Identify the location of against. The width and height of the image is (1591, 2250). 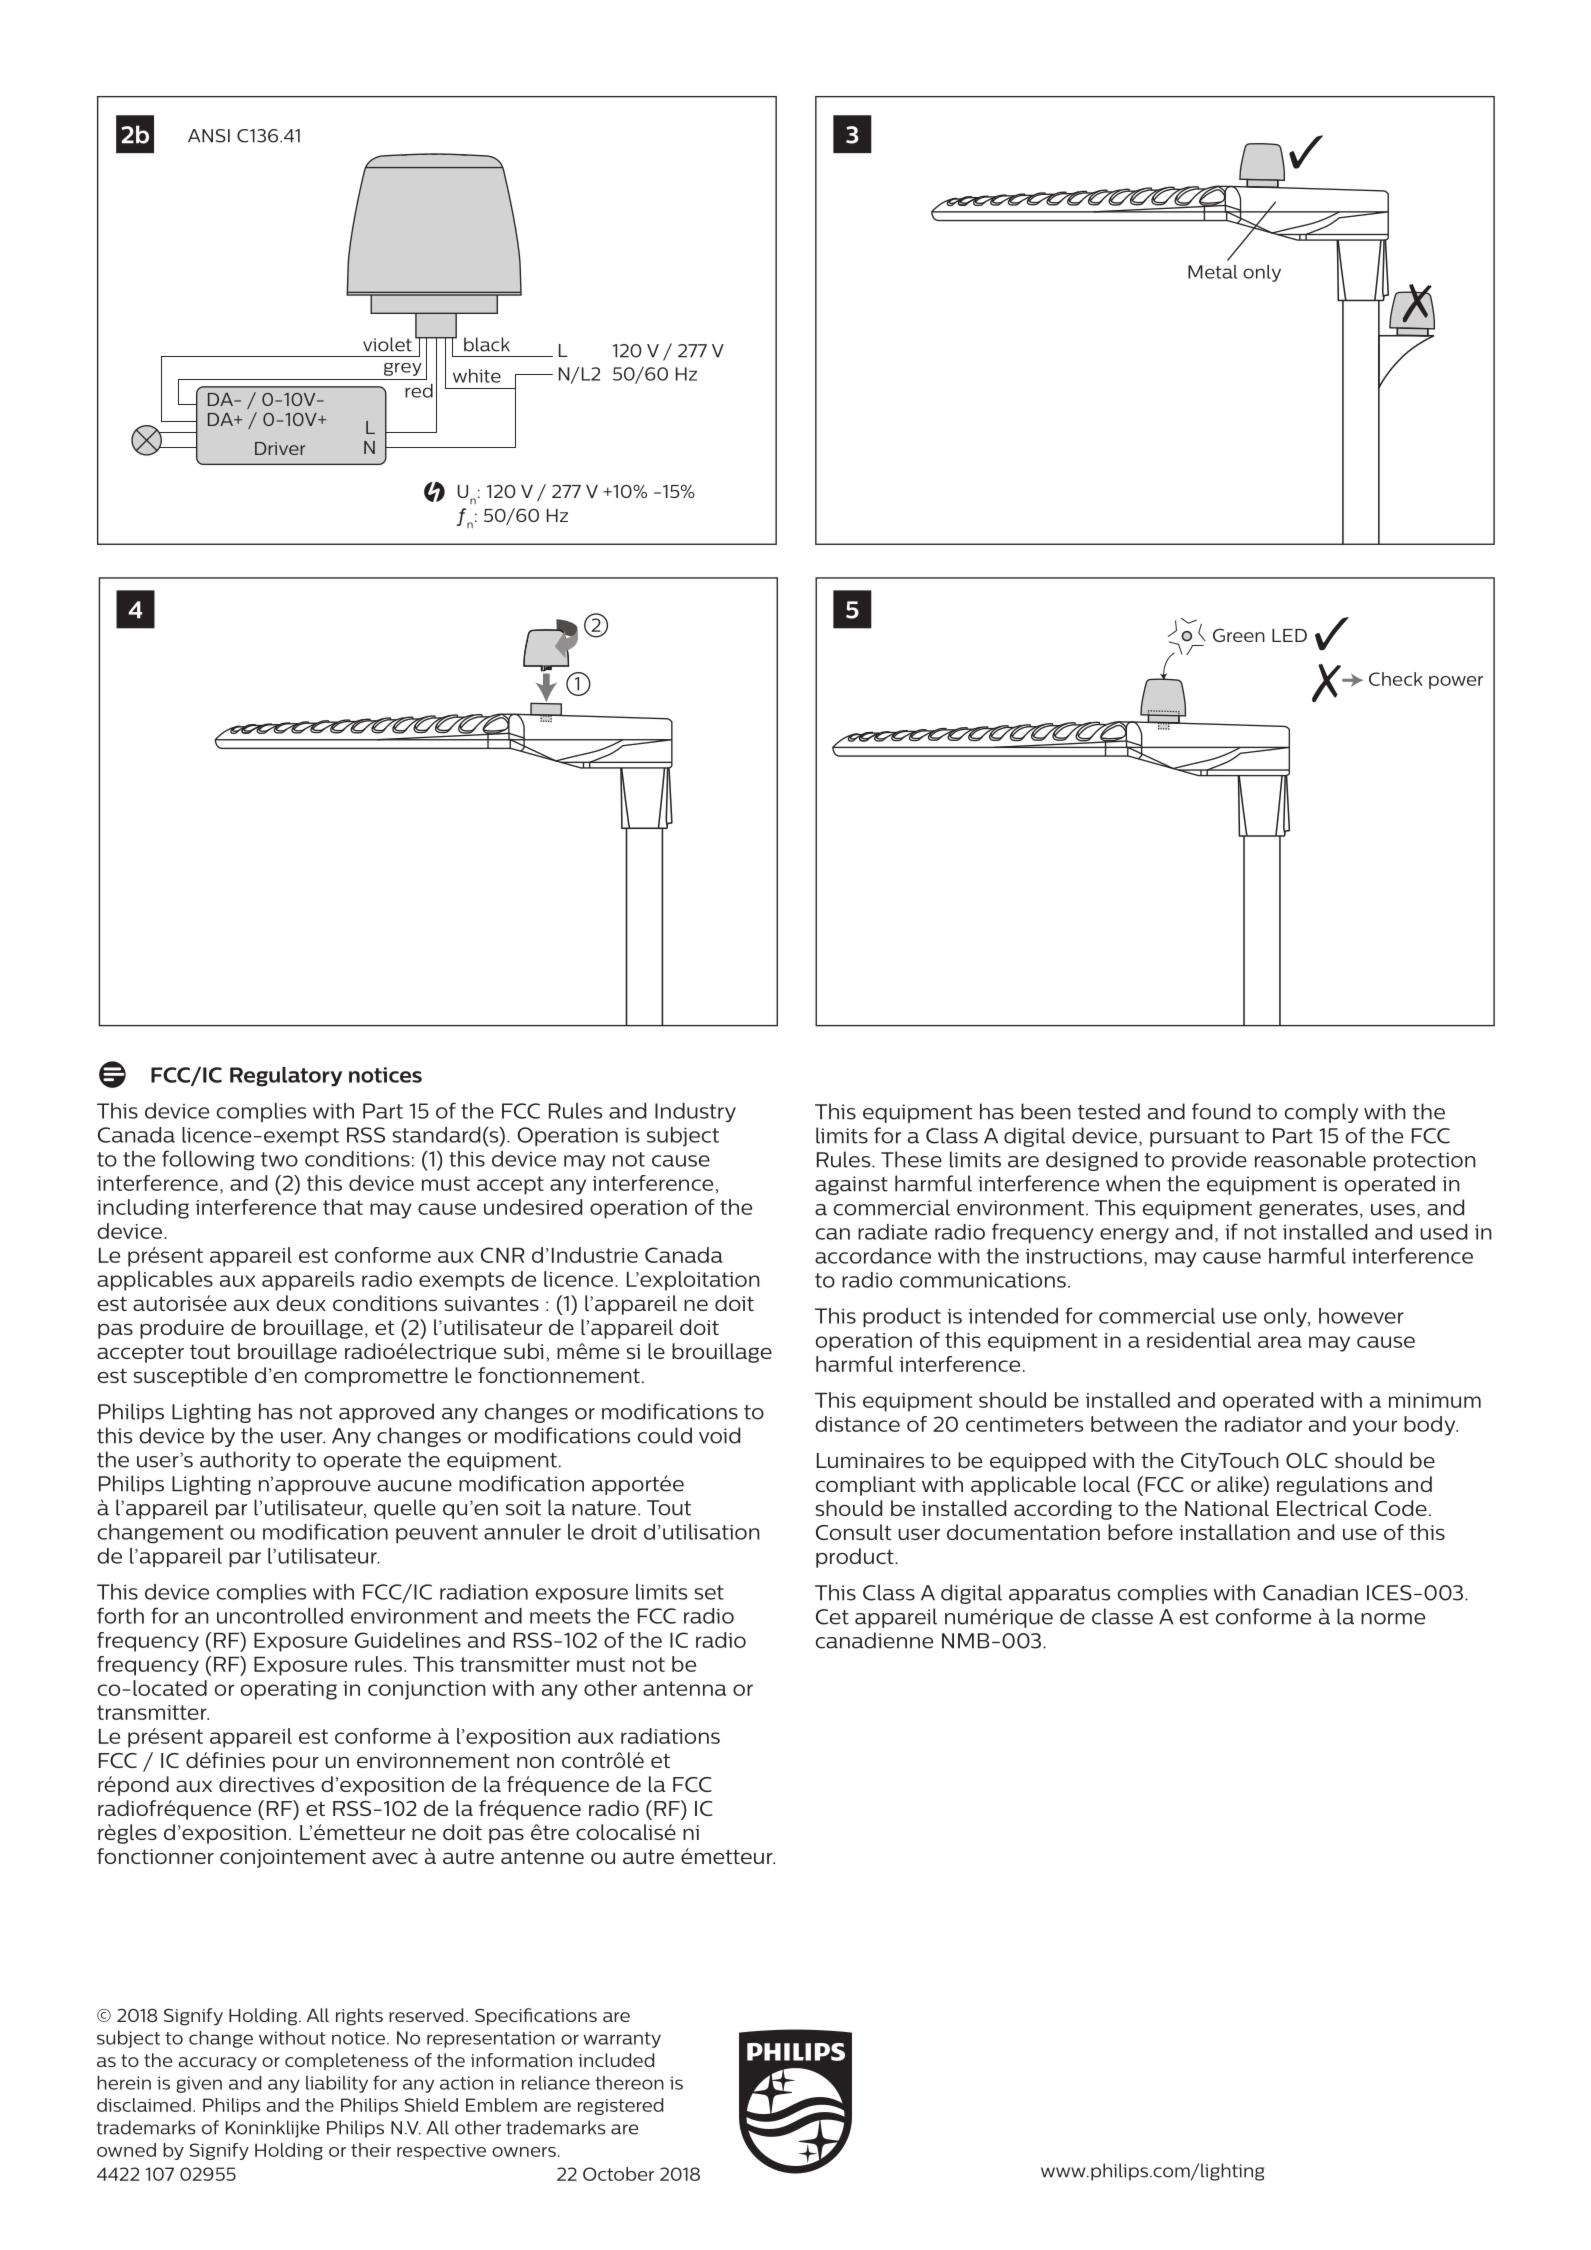
(851, 1185).
